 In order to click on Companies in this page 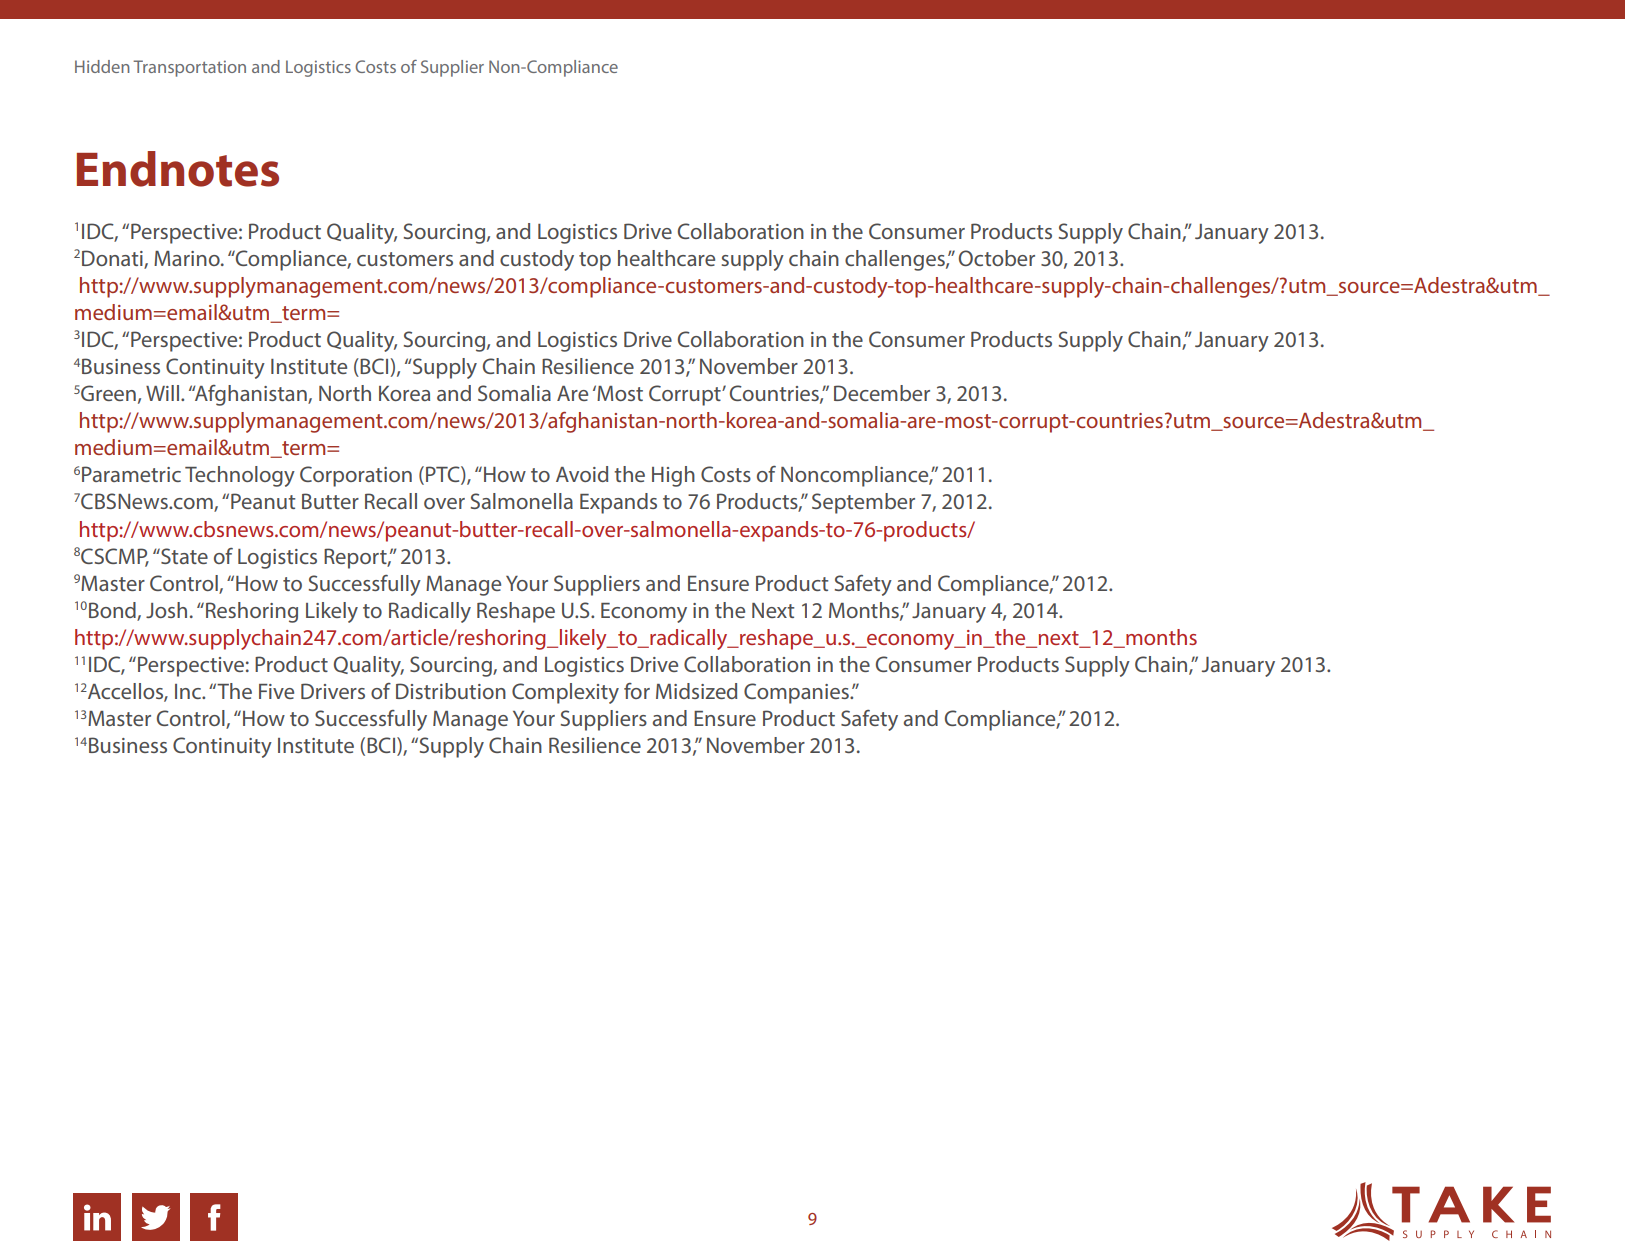, I will do `click(797, 693)`.
